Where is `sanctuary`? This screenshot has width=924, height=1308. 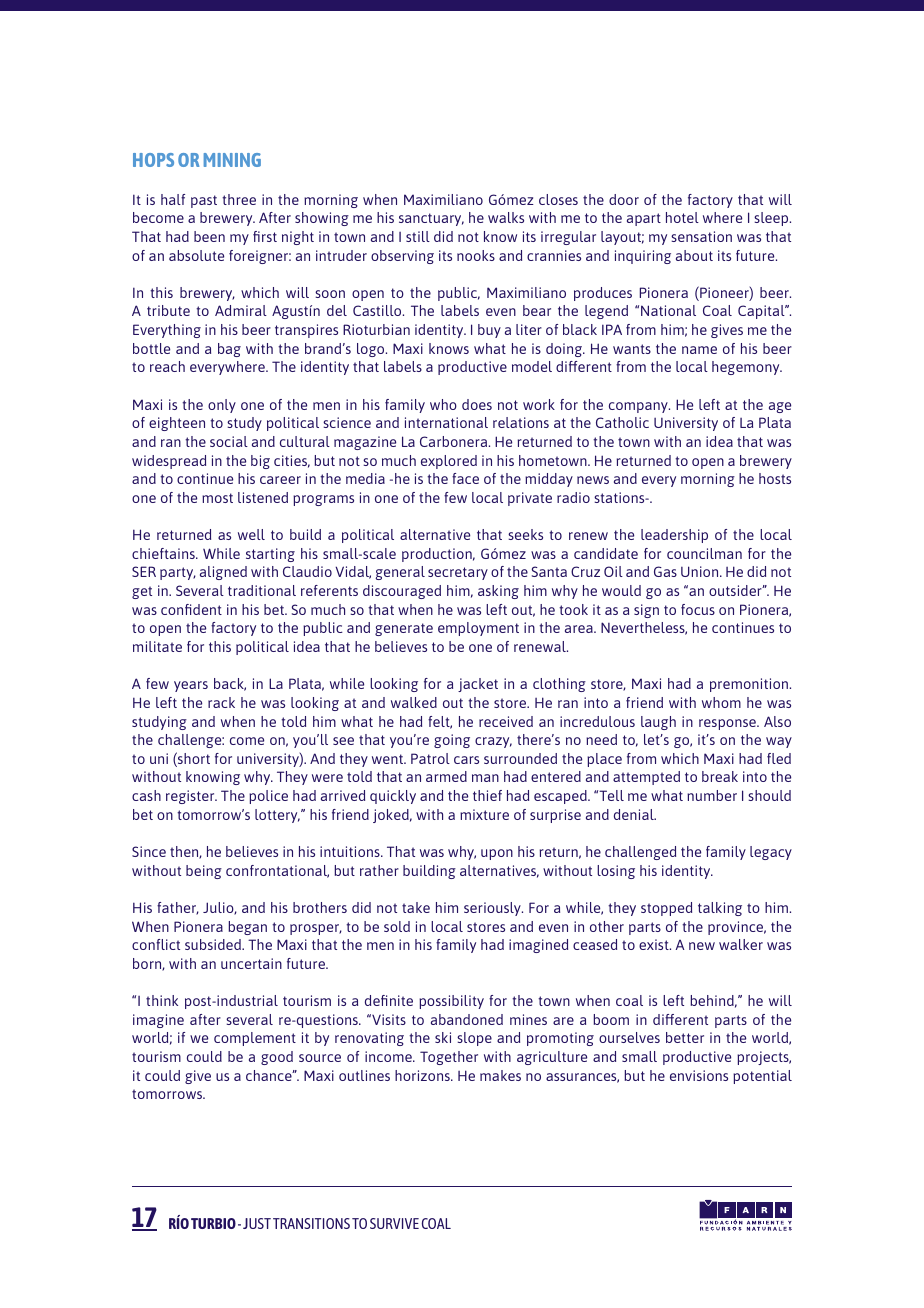
sanctuary is located at coordinates (431, 219).
